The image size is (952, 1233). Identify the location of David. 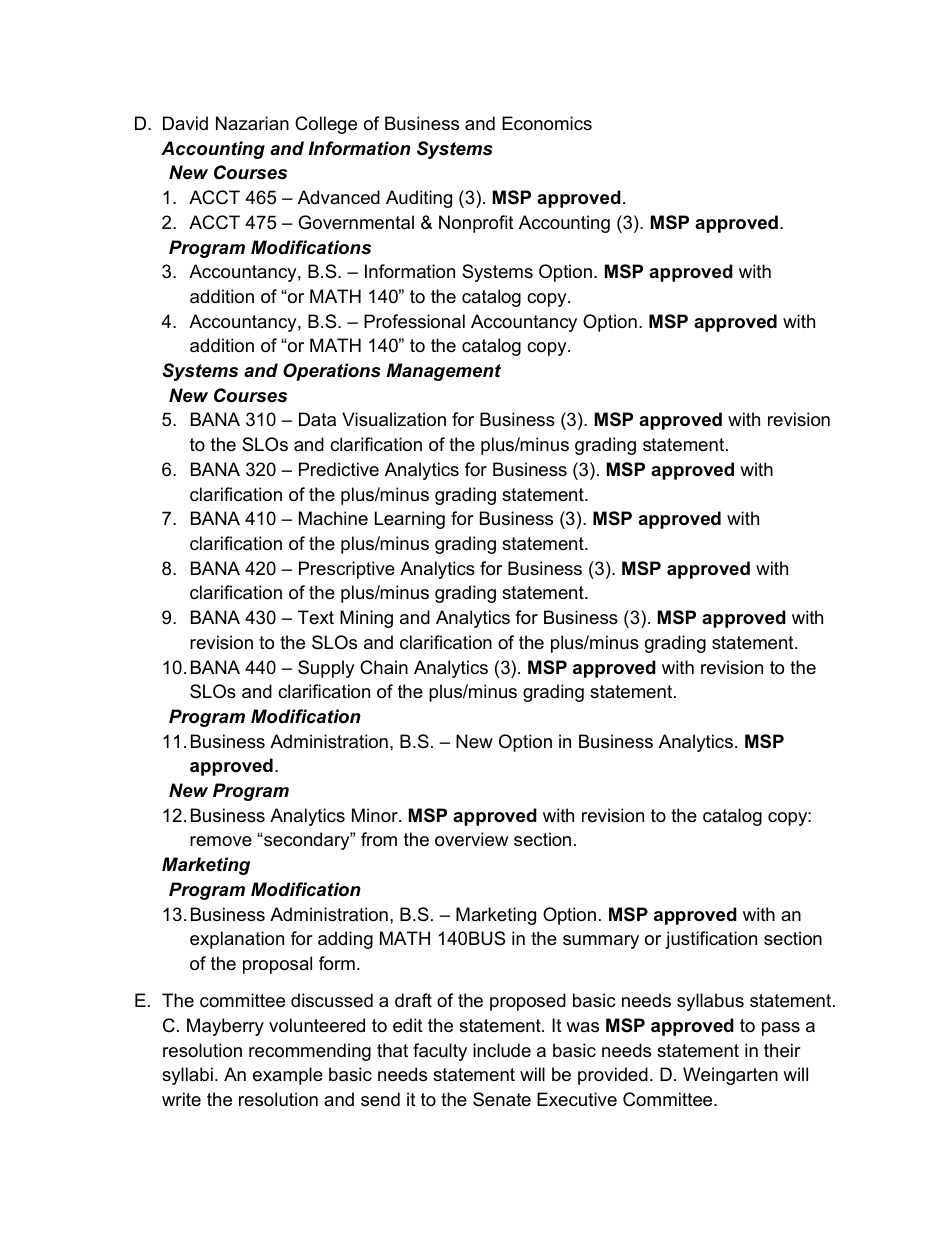
(185, 123).
